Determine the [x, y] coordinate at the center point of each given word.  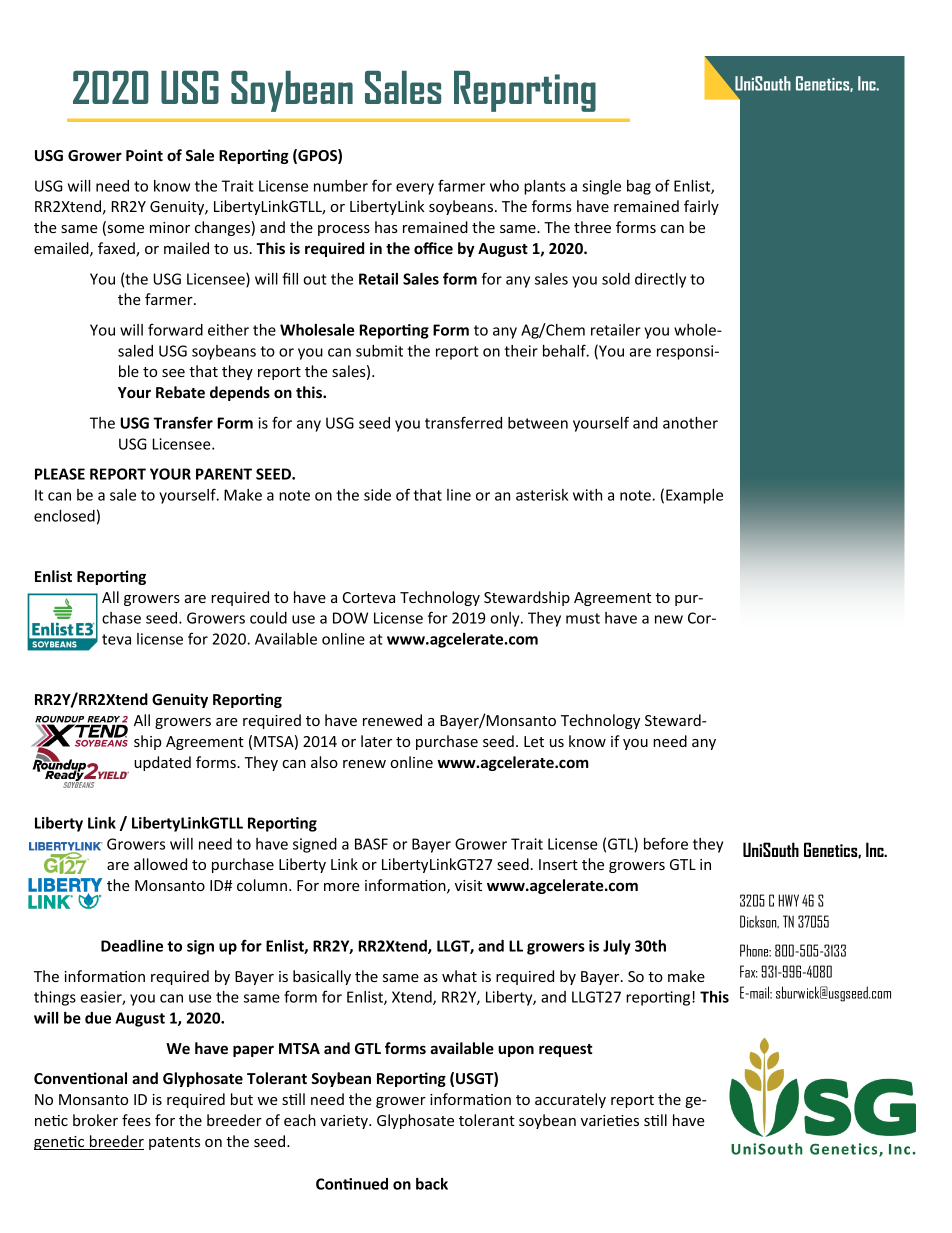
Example [694, 496]
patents [174, 1143]
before [666, 843]
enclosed [64, 516]
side [377, 495]
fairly [701, 207]
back [432, 1184]
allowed [160, 864]
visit [468, 885]
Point [144, 155]
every [415, 189]
